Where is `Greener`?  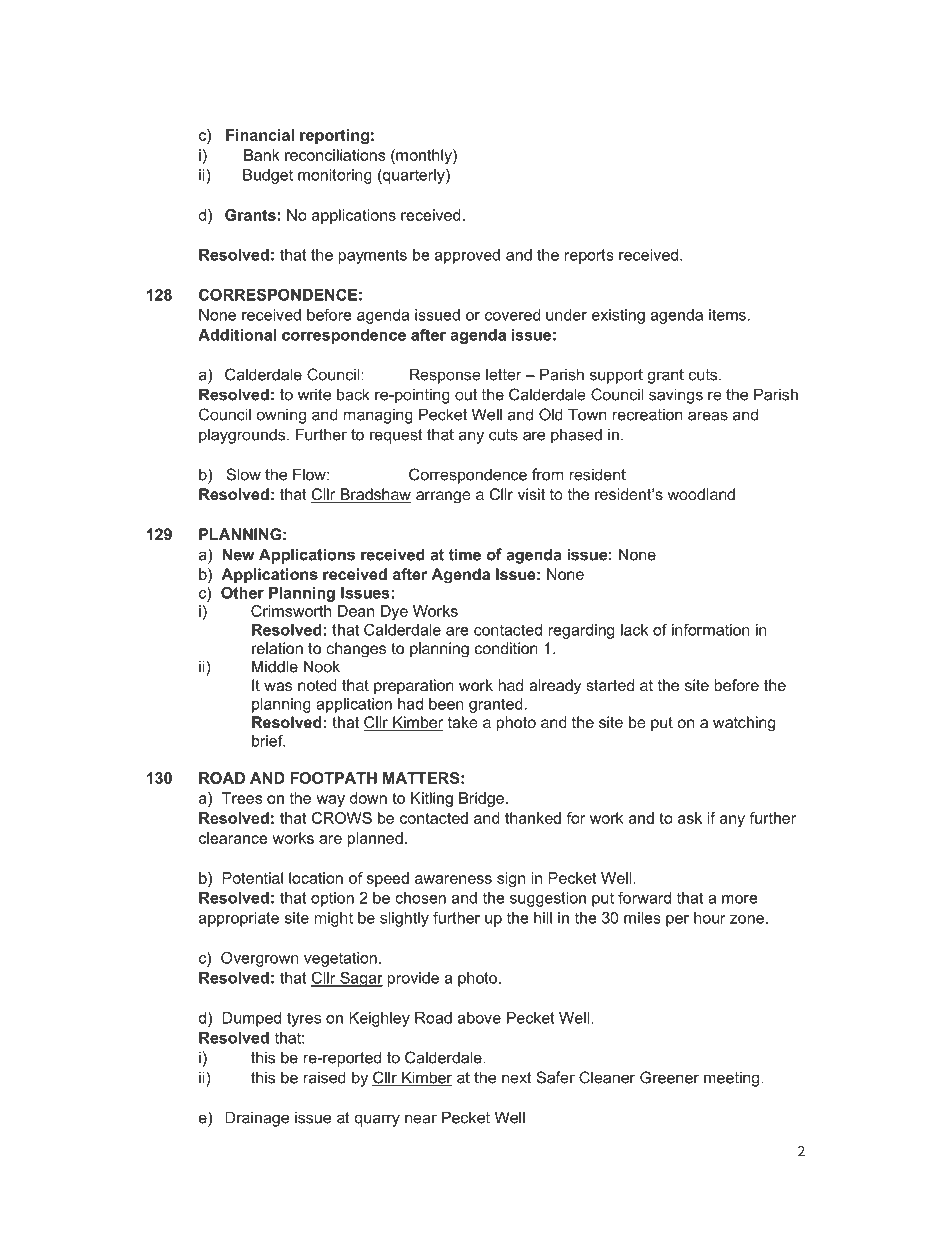 Greener is located at coordinates (669, 1077).
